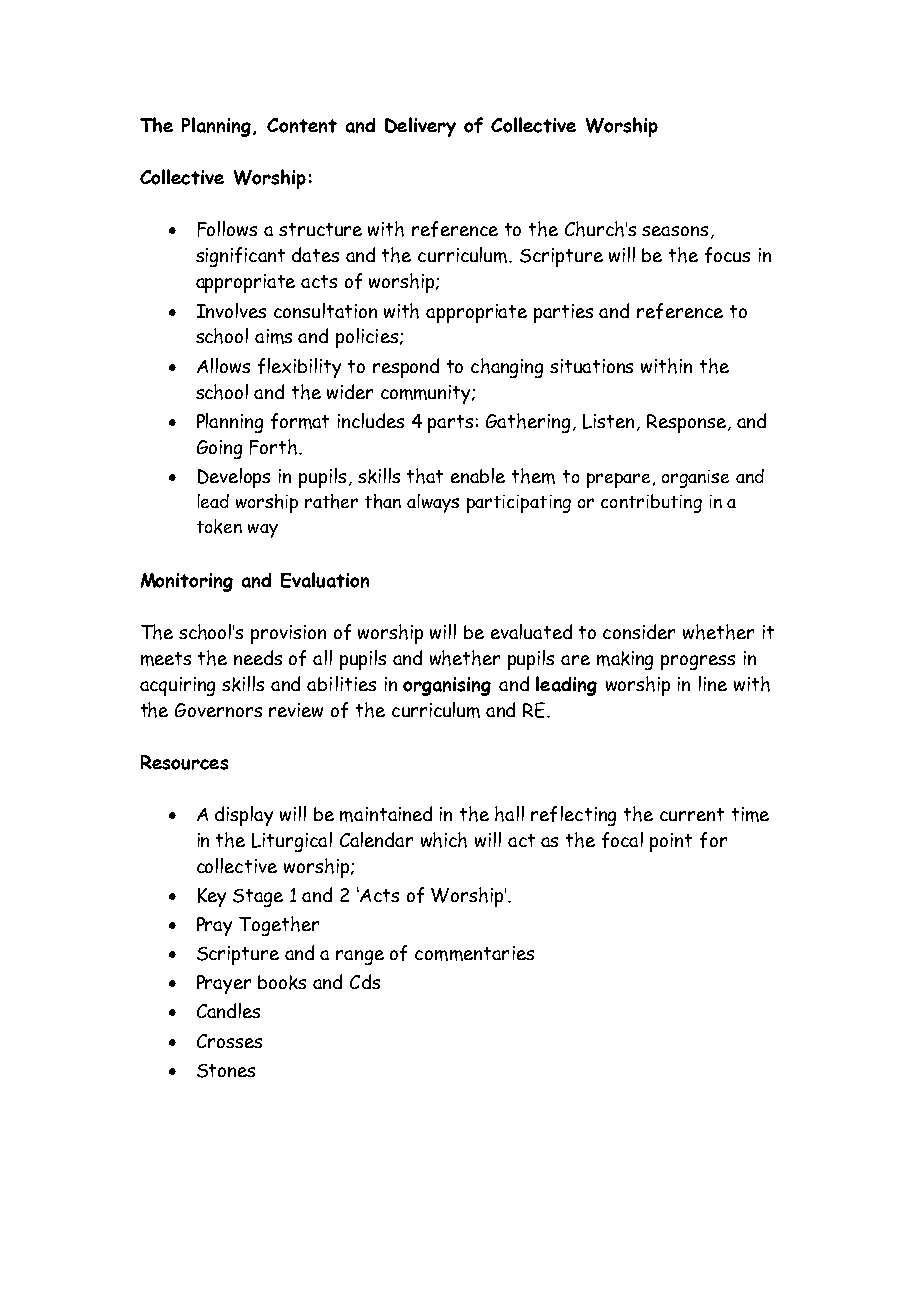 The height and width of the page is (1308, 924). Describe the element at coordinates (675, 231) in the page. I see `seasons` at that location.
